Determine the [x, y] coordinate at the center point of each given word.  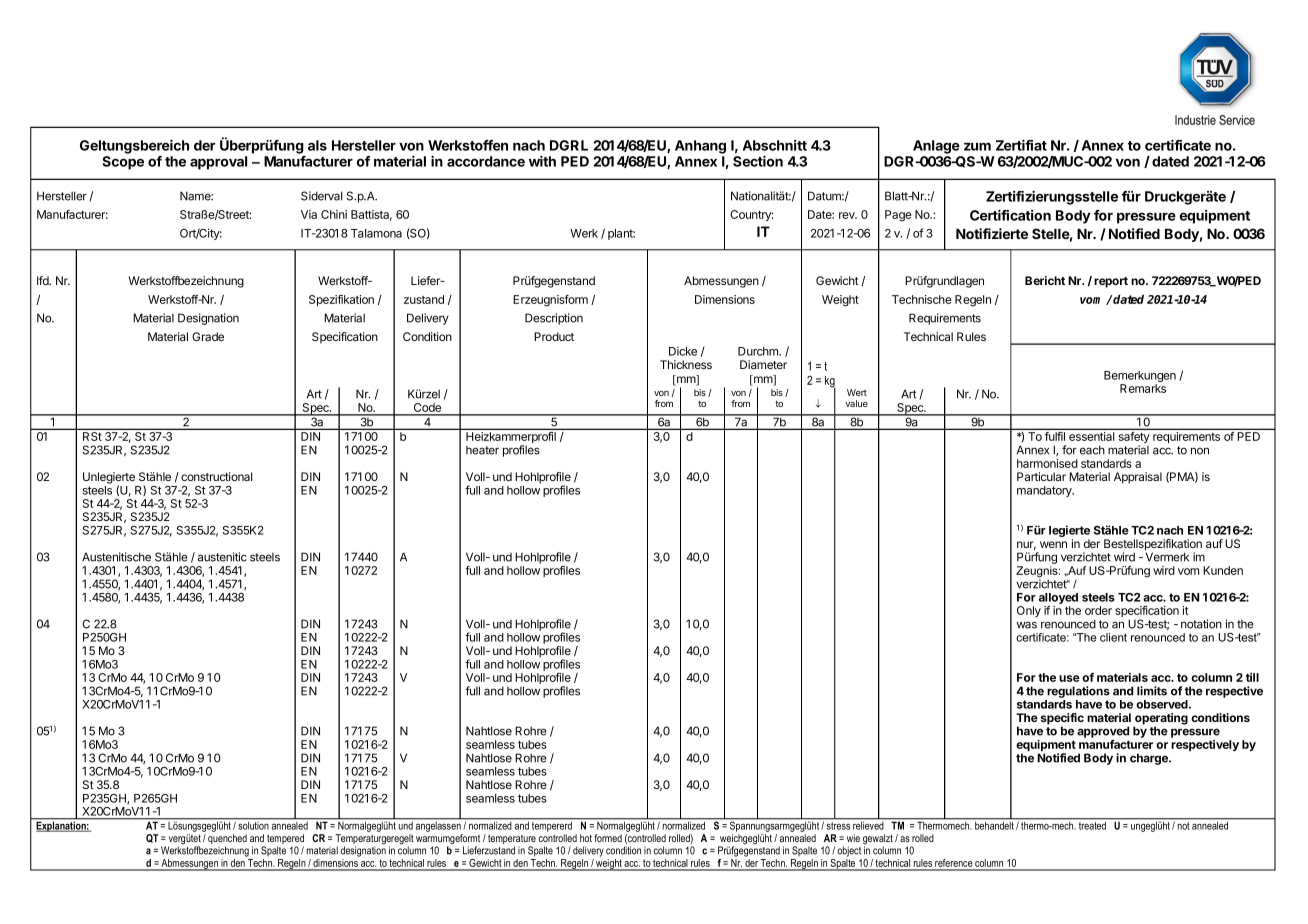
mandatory [1045, 491]
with [542, 161]
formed [608, 838]
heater [482, 450]
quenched [227, 840]
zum [977, 146]
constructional [216, 476]
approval [218, 163]
